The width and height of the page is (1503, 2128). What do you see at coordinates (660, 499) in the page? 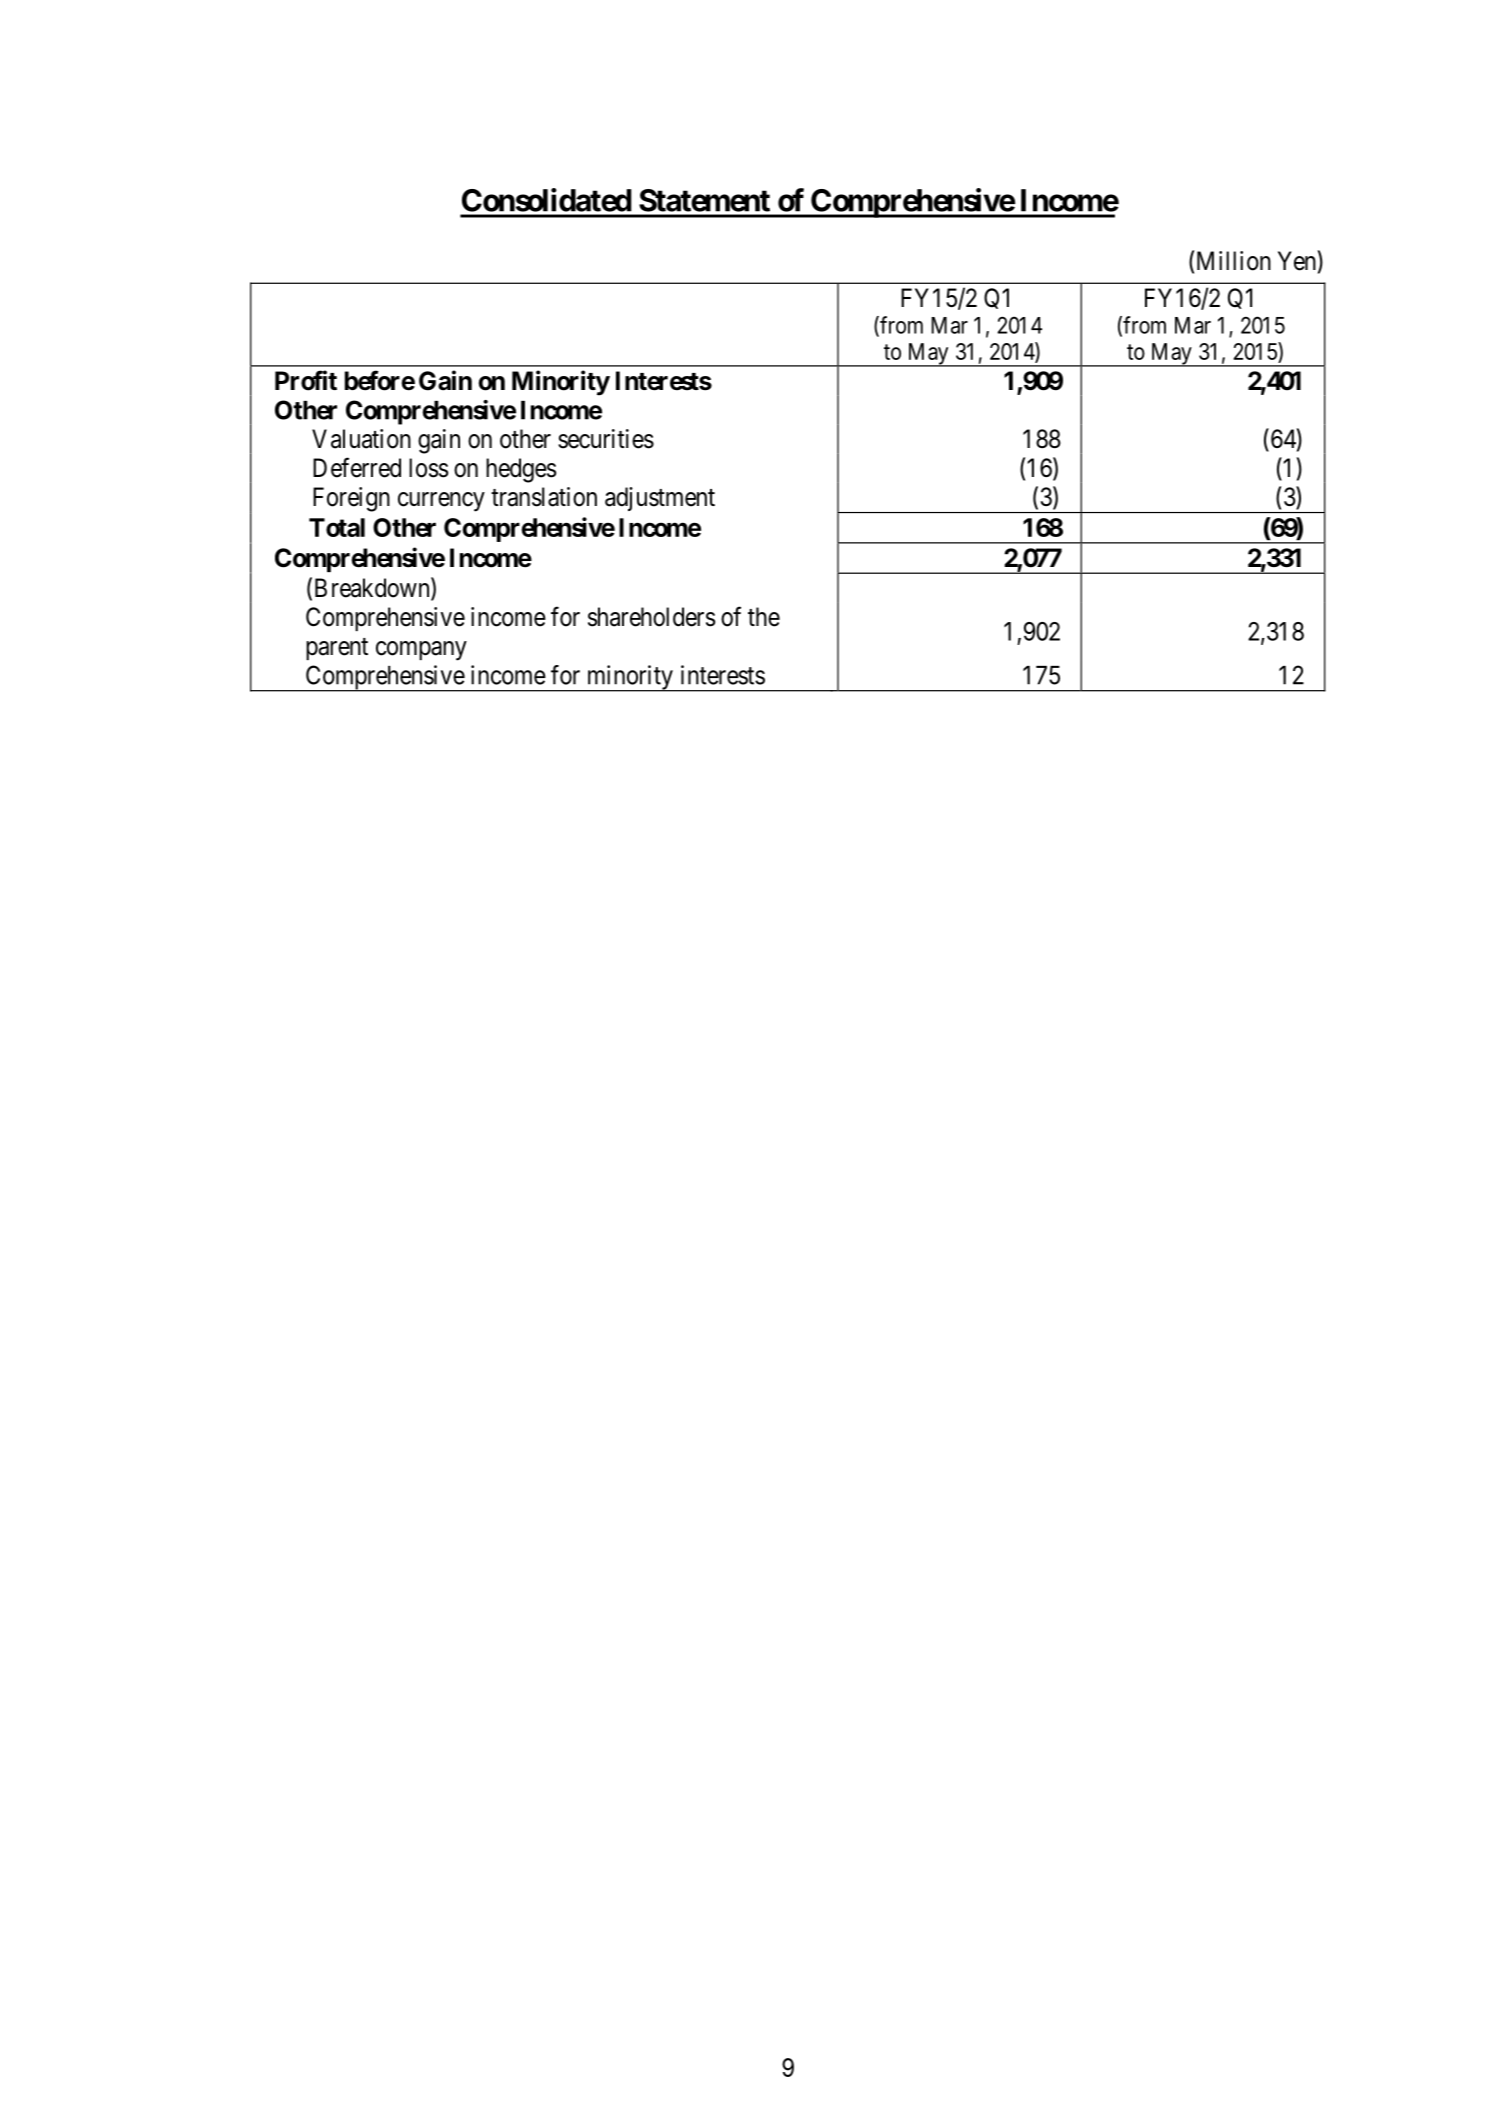
I see `adjustment` at bounding box center [660, 499].
